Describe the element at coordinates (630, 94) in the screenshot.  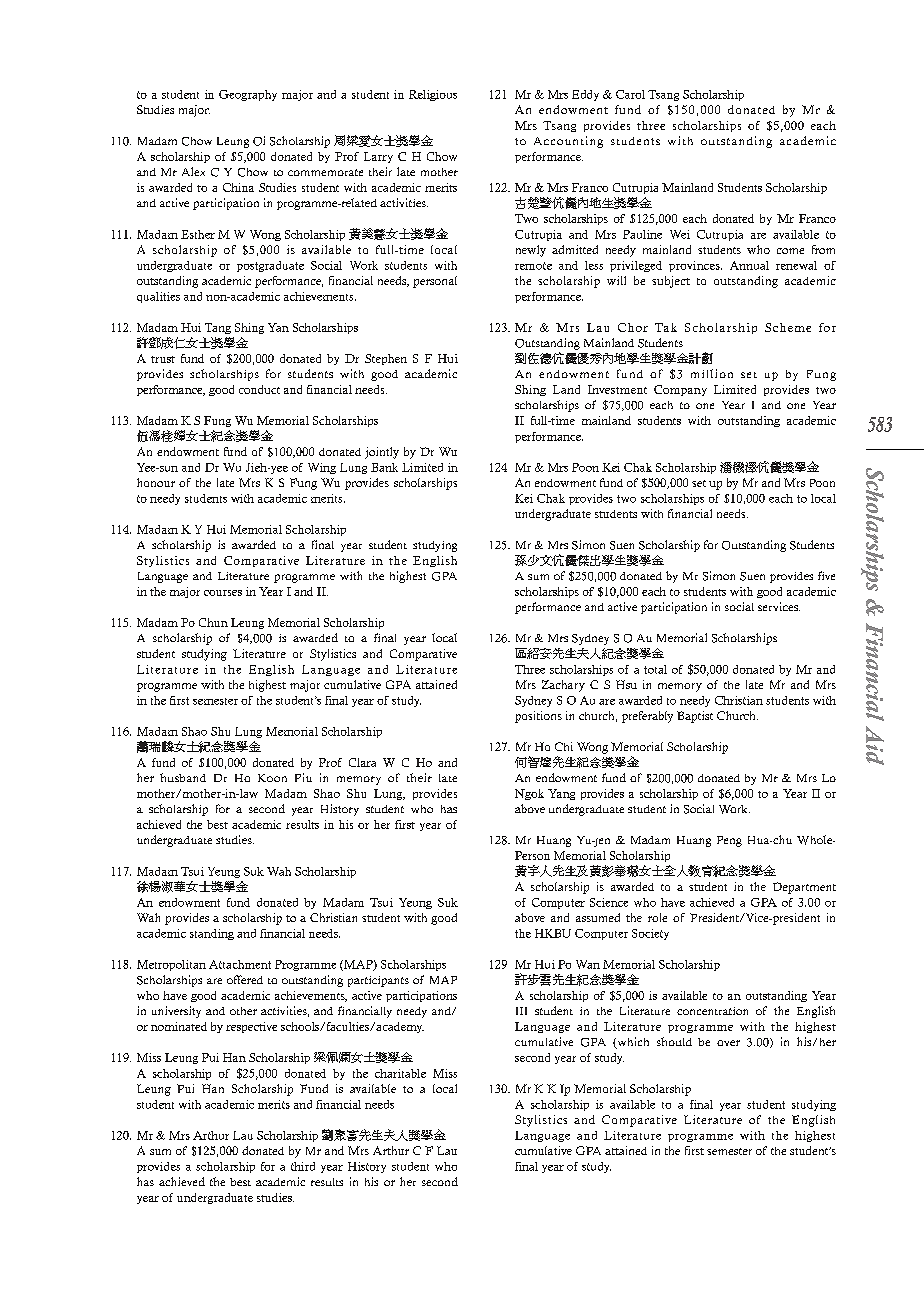
I see `Carol` at that location.
